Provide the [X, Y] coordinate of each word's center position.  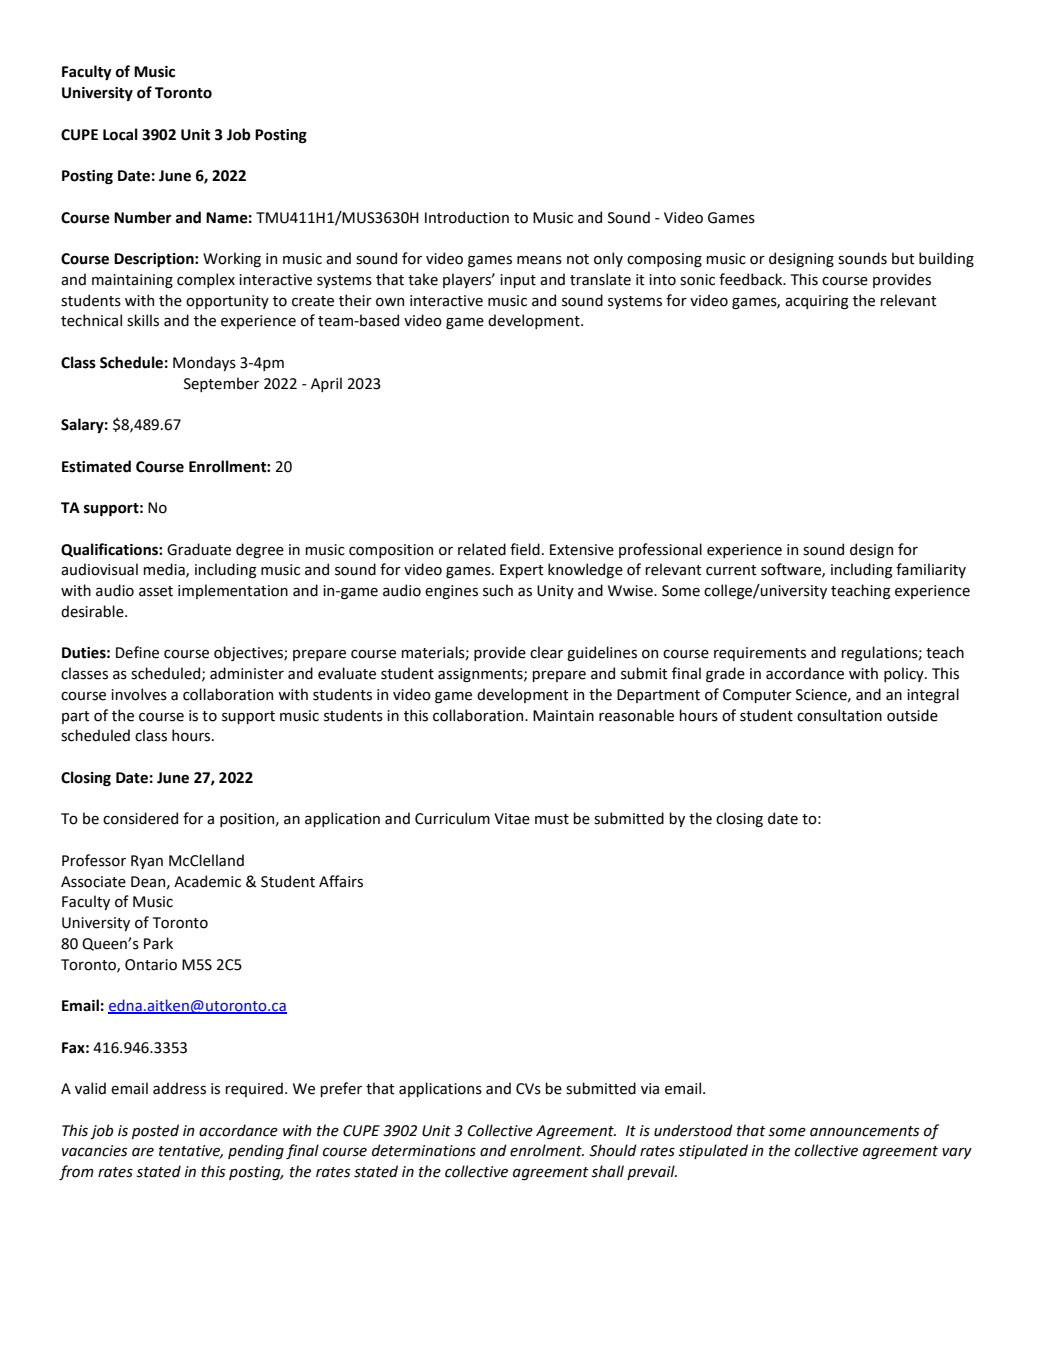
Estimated [96, 466]
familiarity [931, 570]
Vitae [512, 819]
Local [120, 134]
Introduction [467, 217]
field [525, 549]
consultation [839, 715]
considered [140, 818]
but [903, 258]
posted [155, 1131]
